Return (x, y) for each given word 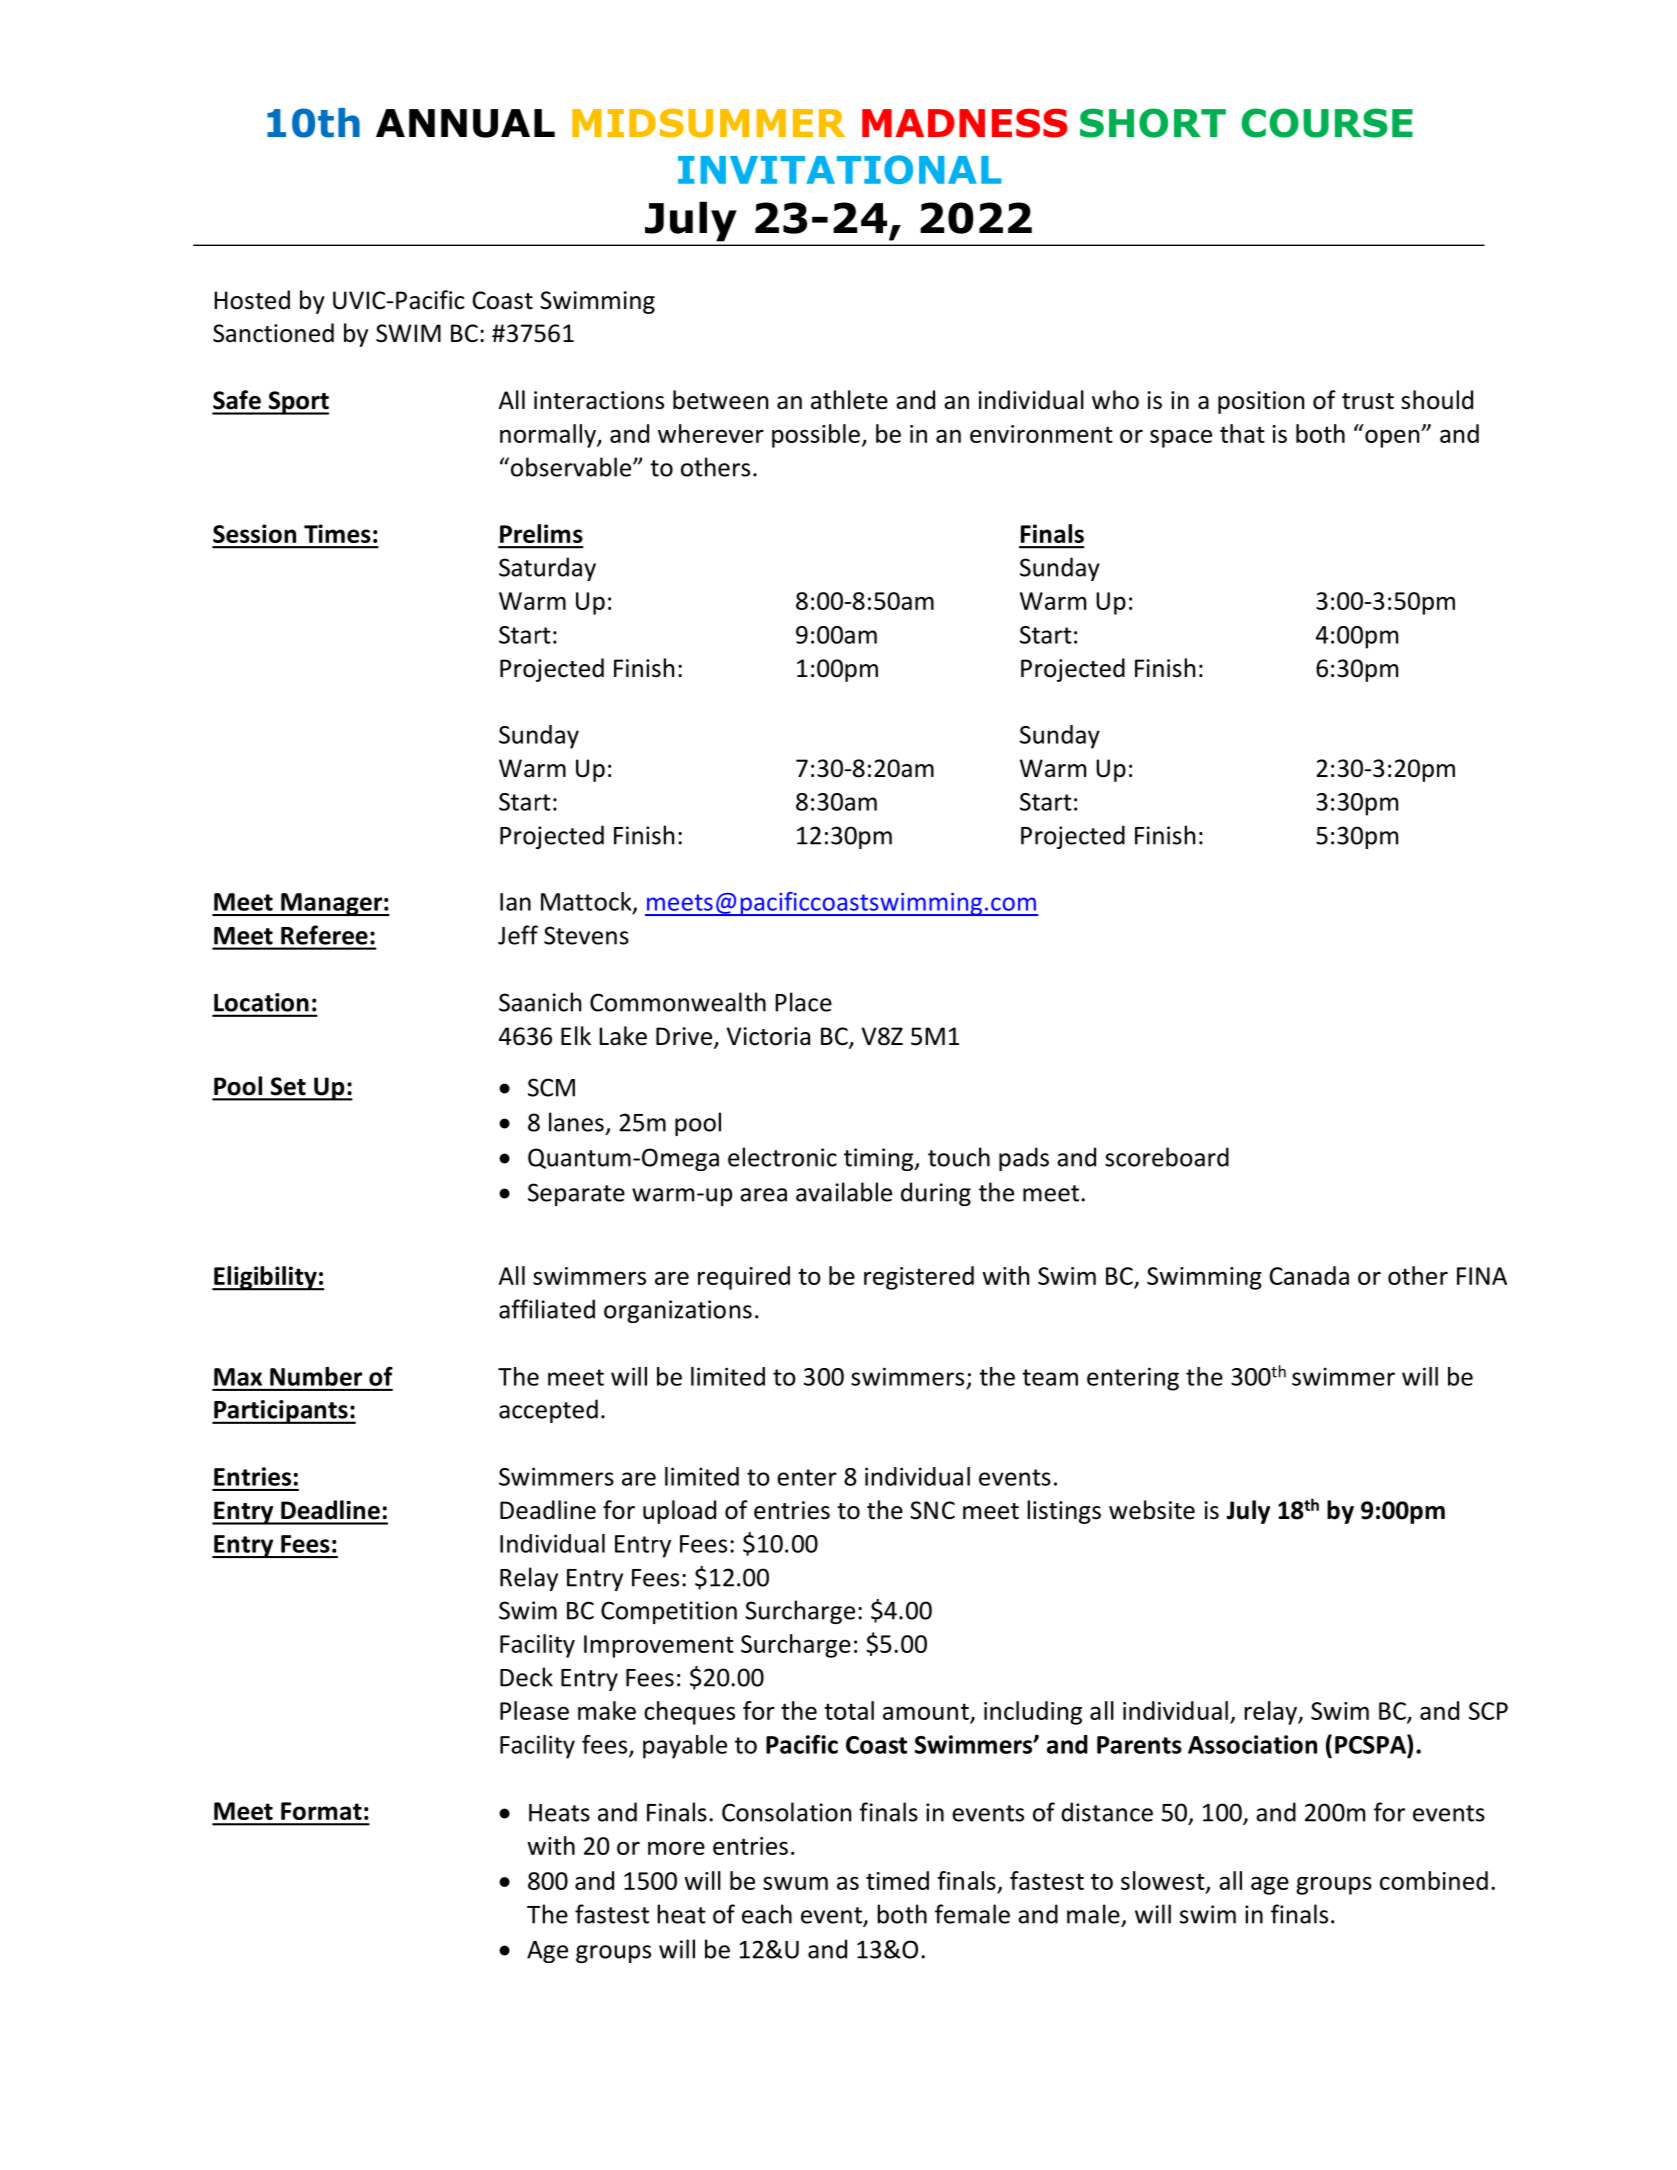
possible (816, 436)
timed (897, 1880)
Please (534, 1710)
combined (1434, 1880)
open (1393, 438)
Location (261, 1002)
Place (803, 1002)
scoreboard (1167, 1157)
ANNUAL (465, 123)
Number (316, 1376)
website (1152, 1510)
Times (337, 533)
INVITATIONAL (840, 169)
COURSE (1327, 123)
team (1050, 1377)
